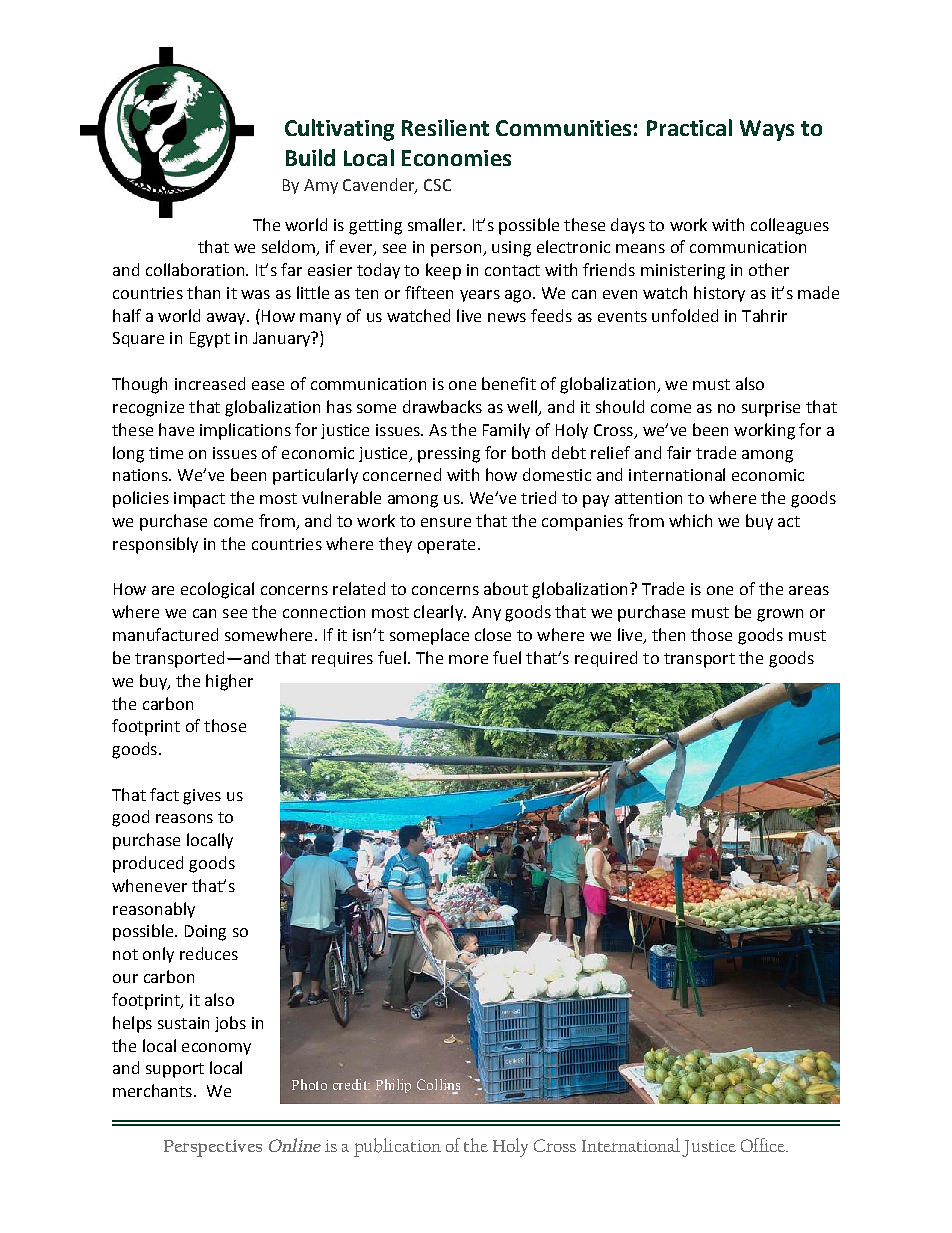 The height and width of the screenshot is (1233, 952). I want to click on Collins, so click(438, 1086).
